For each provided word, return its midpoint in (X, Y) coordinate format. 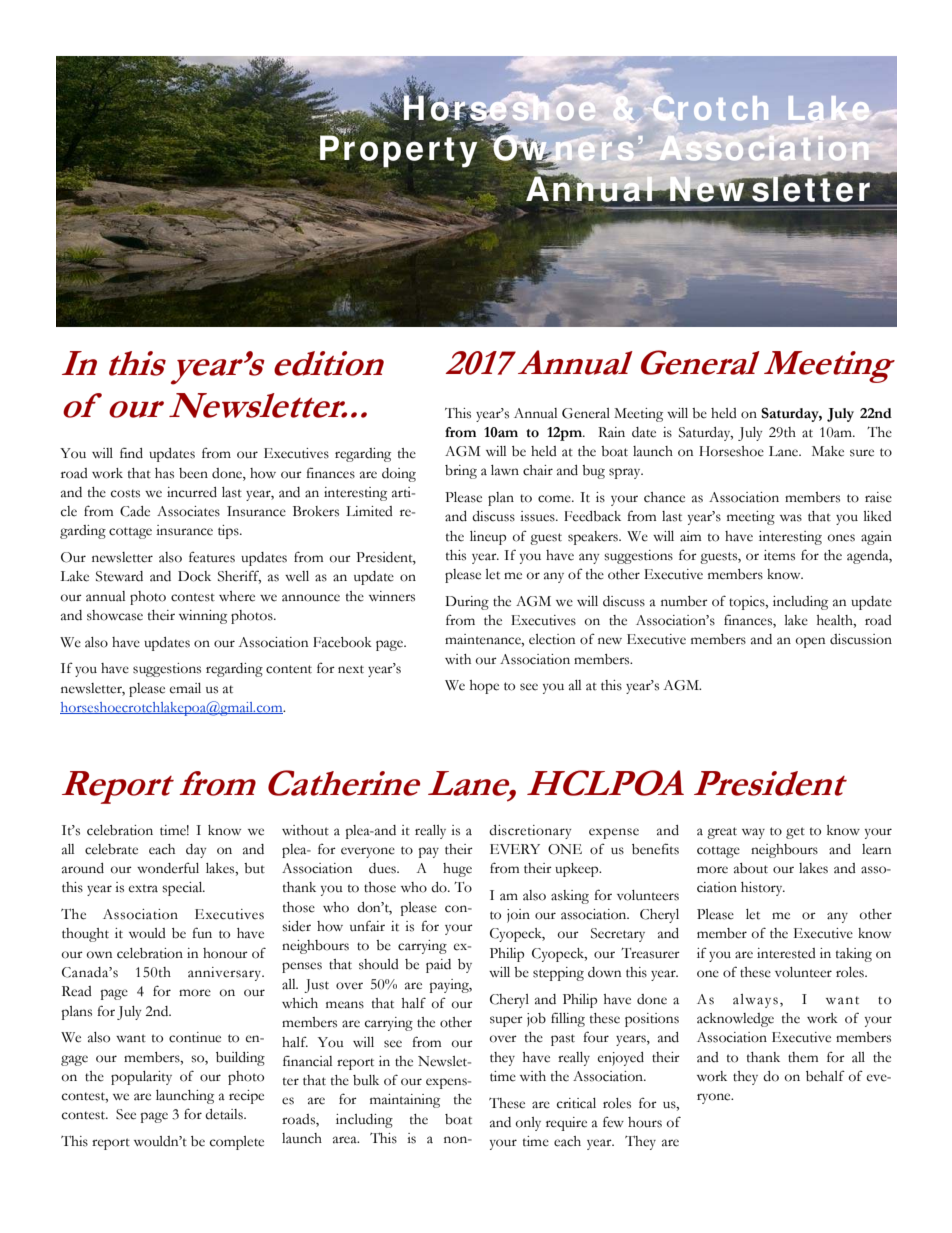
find (131, 453)
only (528, 1124)
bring (461, 472)
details (225, 1114)
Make (828, 451)
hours (645, 1122)
